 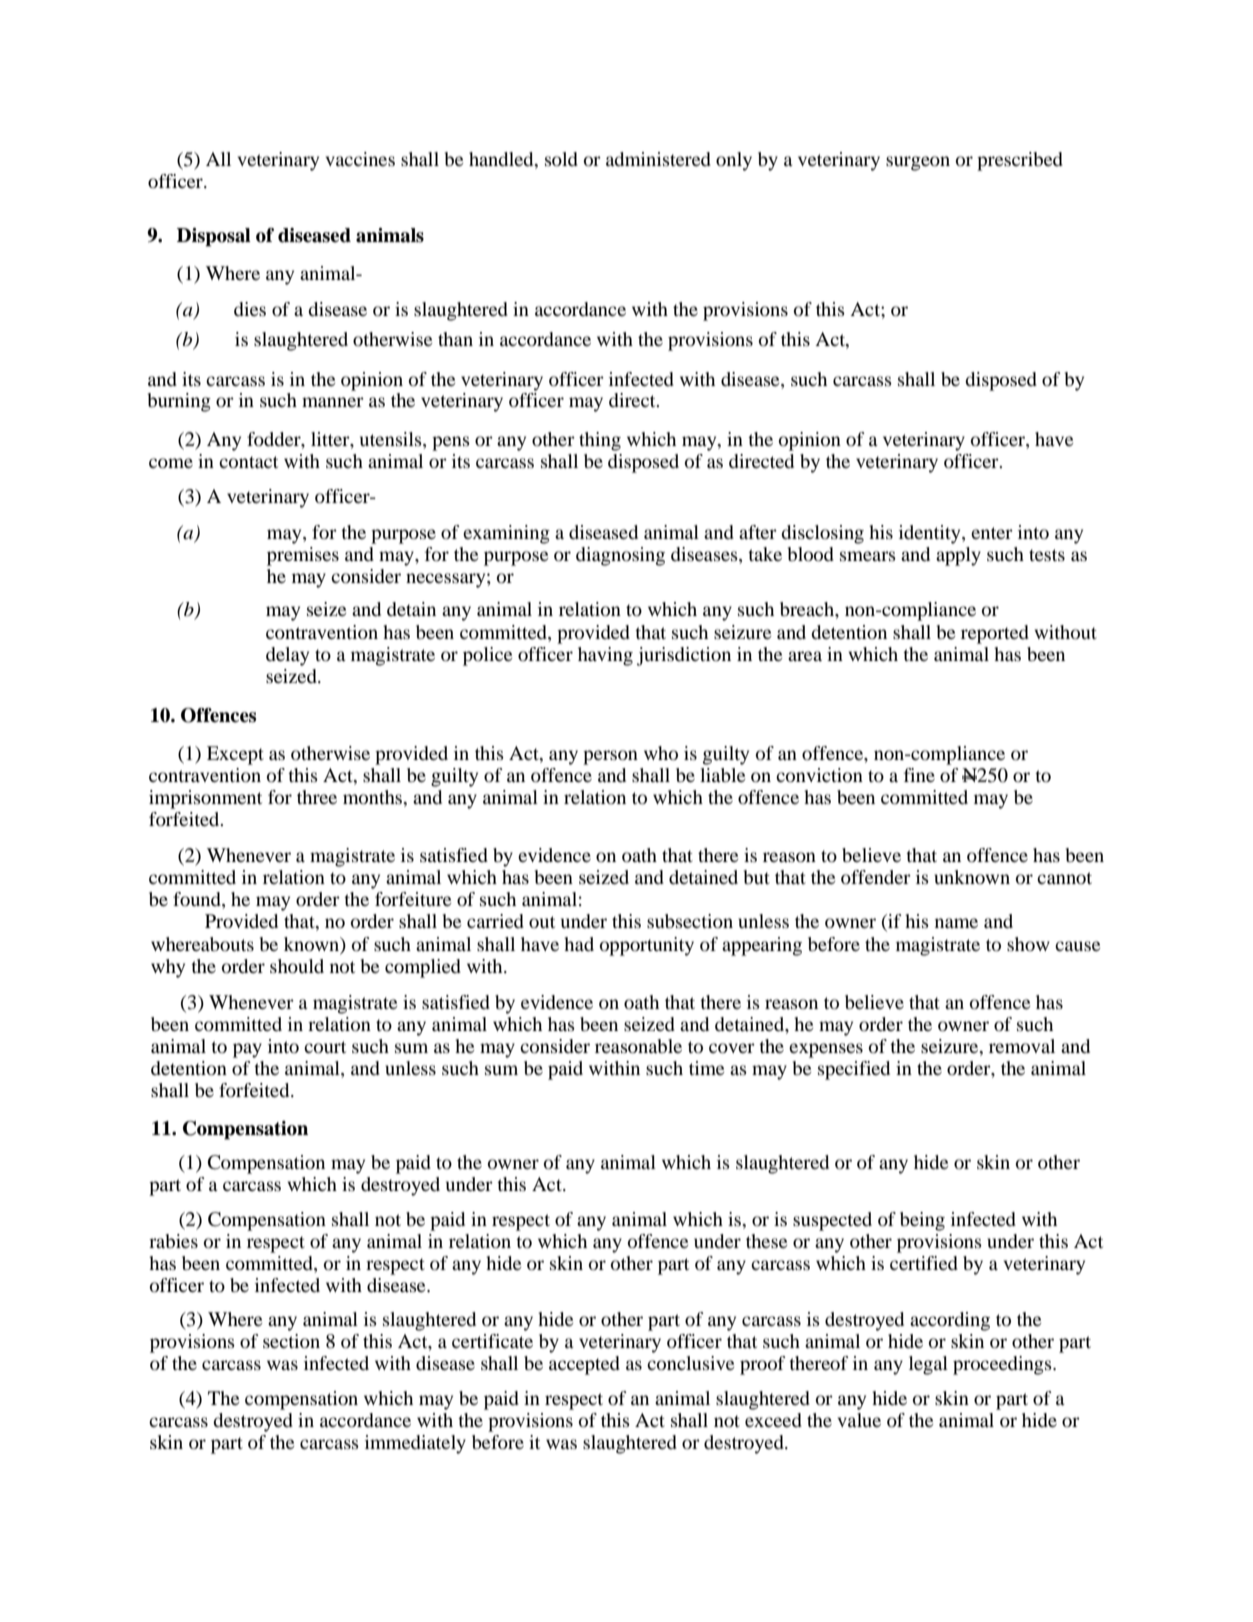 What do you see at coordinates (317, 797) in the document?
I see `three` at bounding box center [317, 797].
